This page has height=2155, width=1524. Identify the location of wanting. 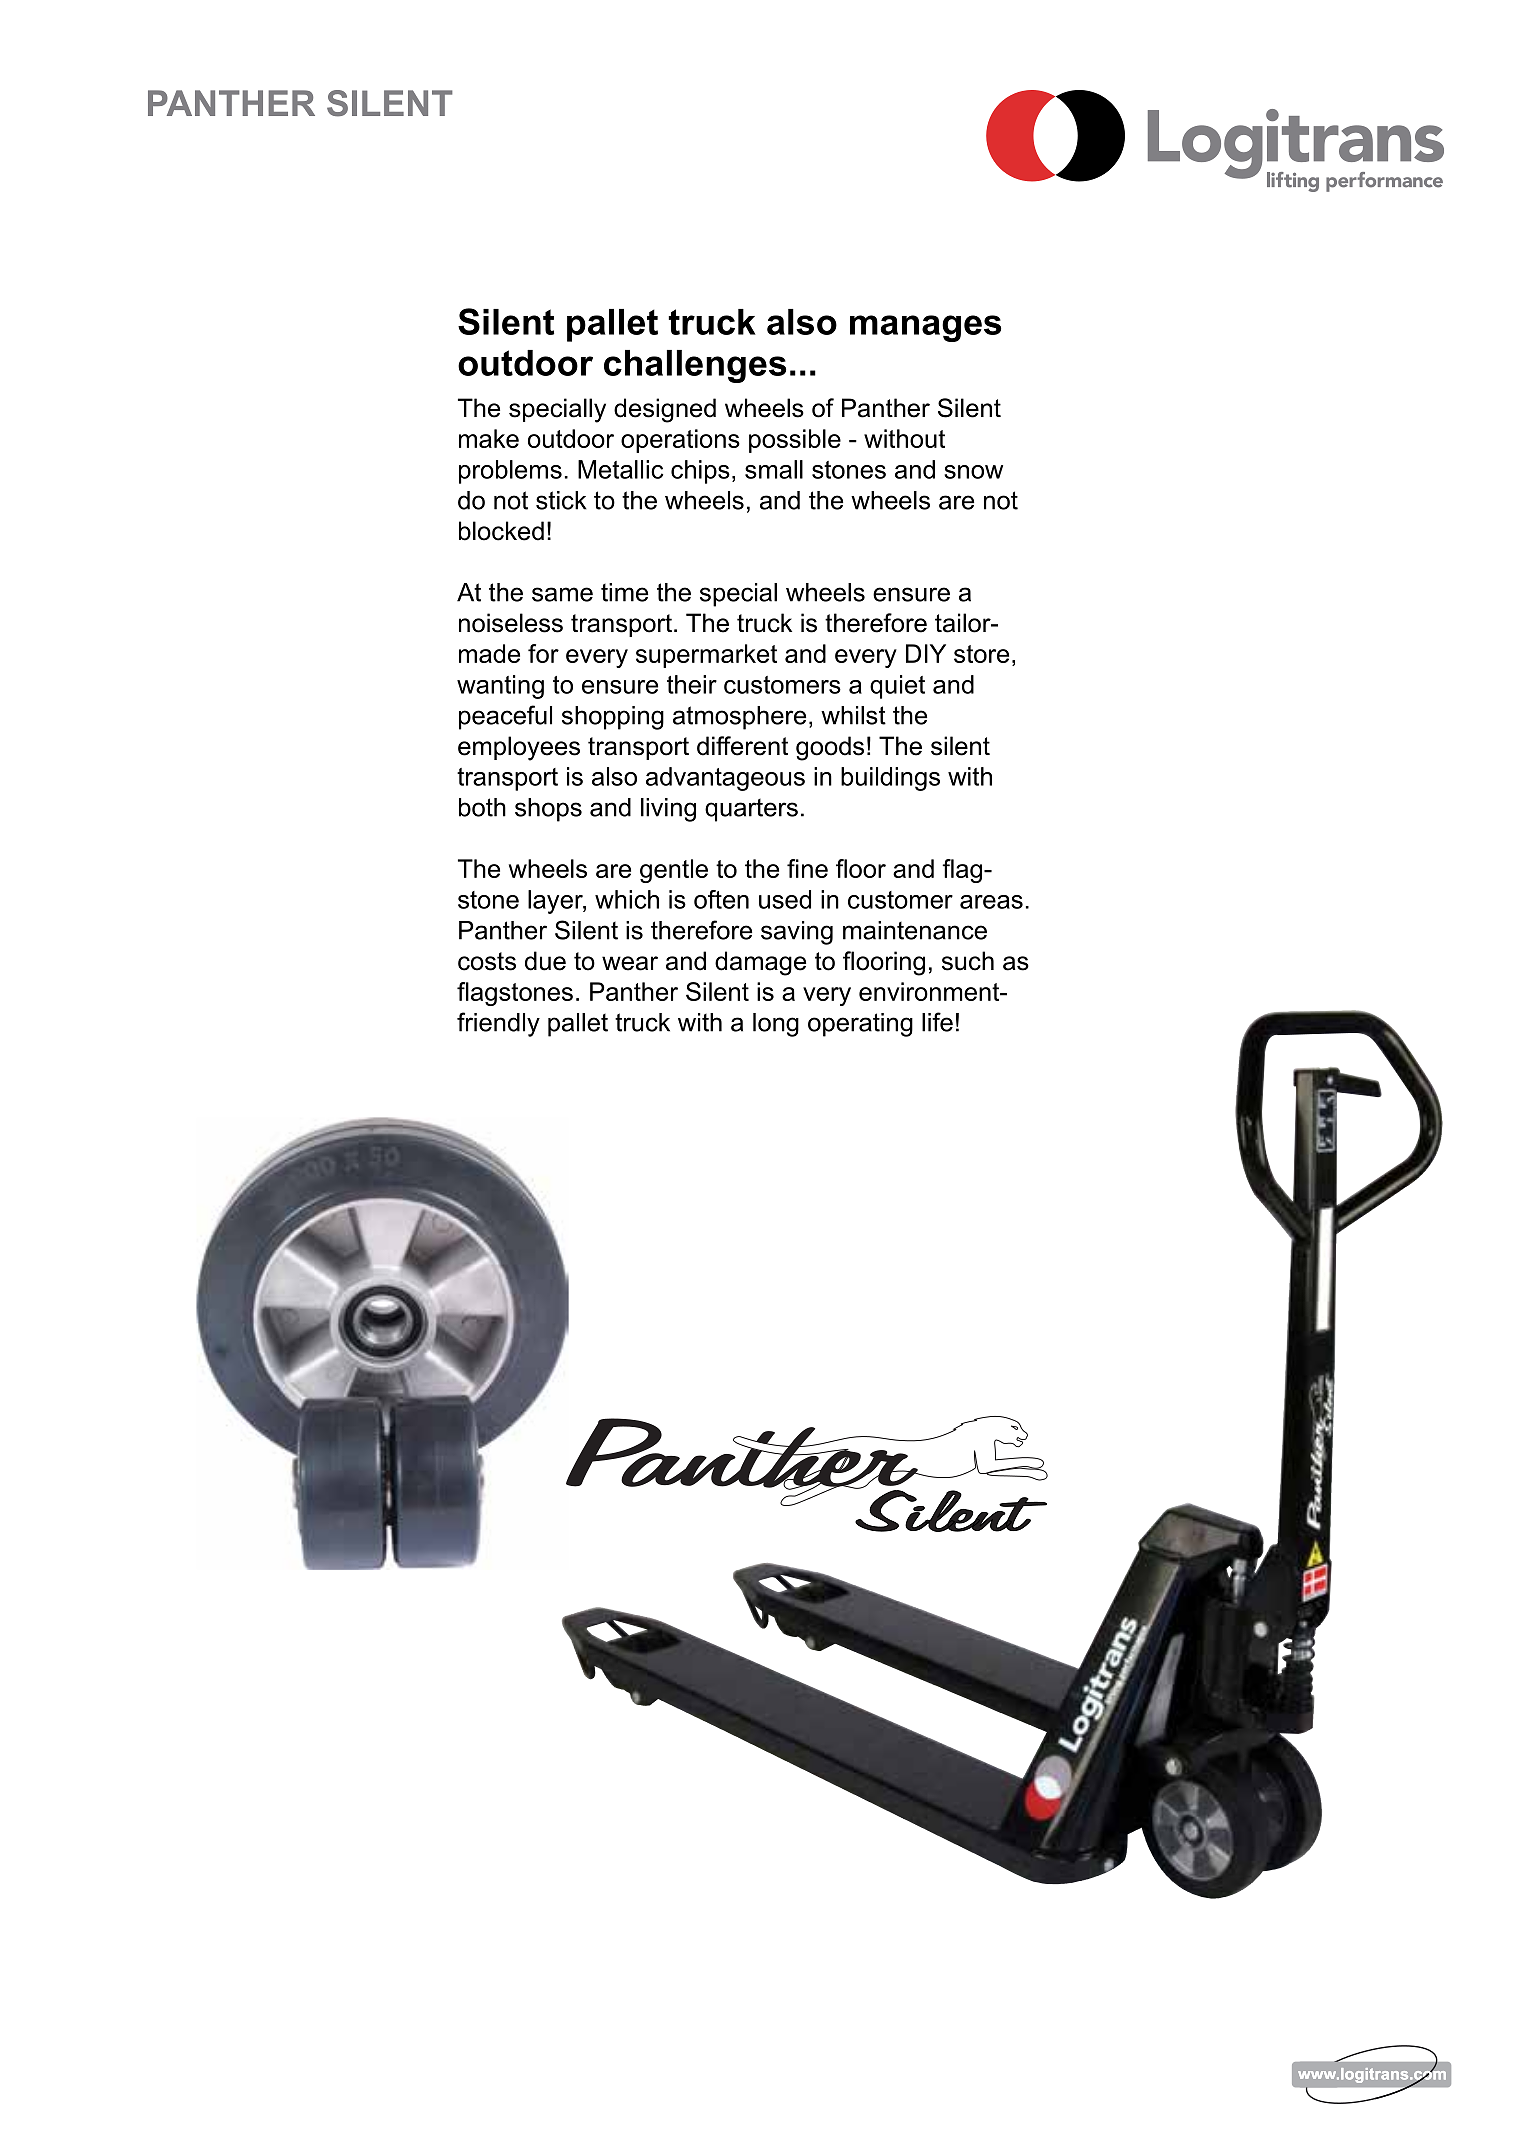
(500, 687).
